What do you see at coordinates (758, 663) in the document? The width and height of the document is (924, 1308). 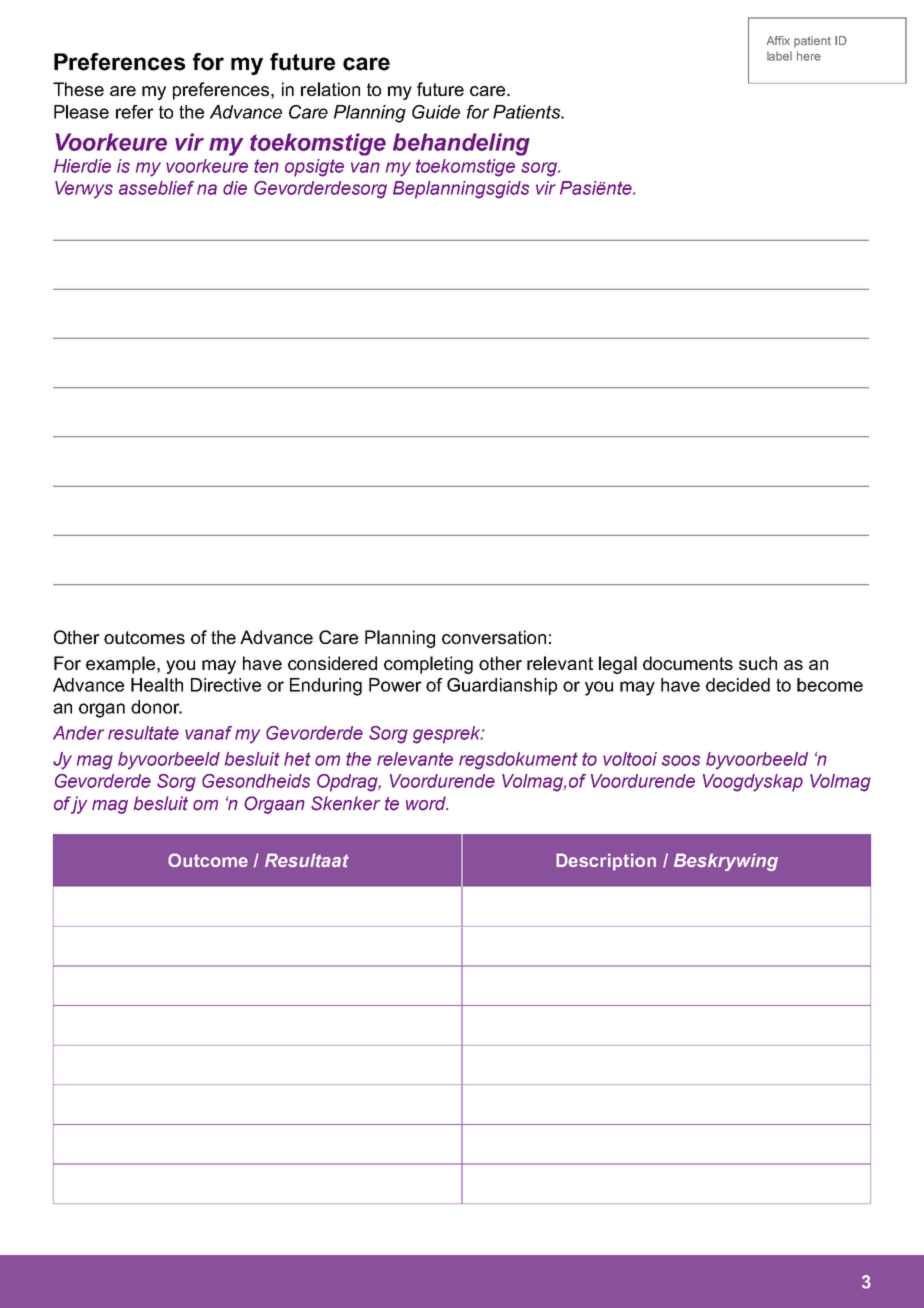 I see `such` at bounding box center [758, 663].
